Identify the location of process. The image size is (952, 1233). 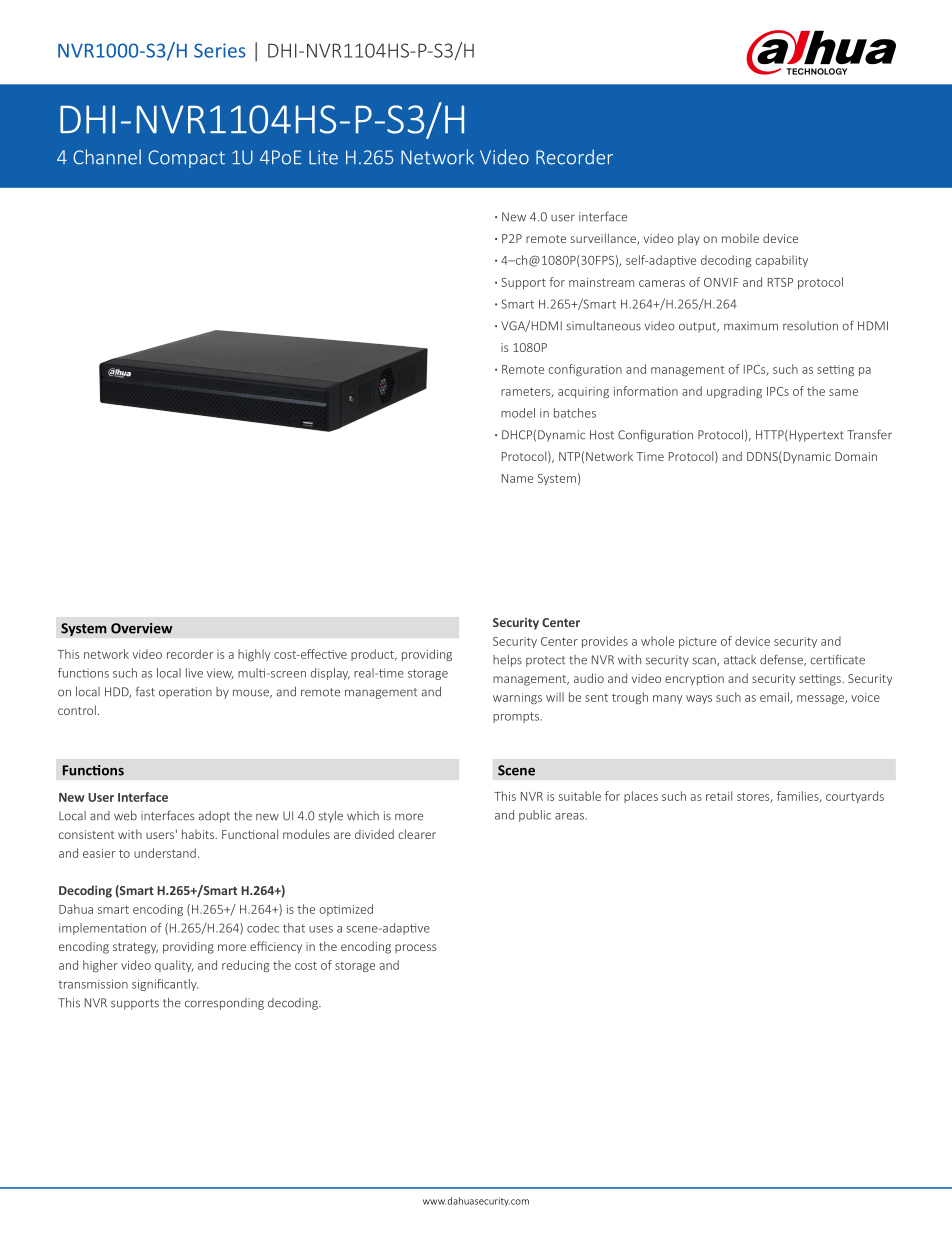
(415, 948).
